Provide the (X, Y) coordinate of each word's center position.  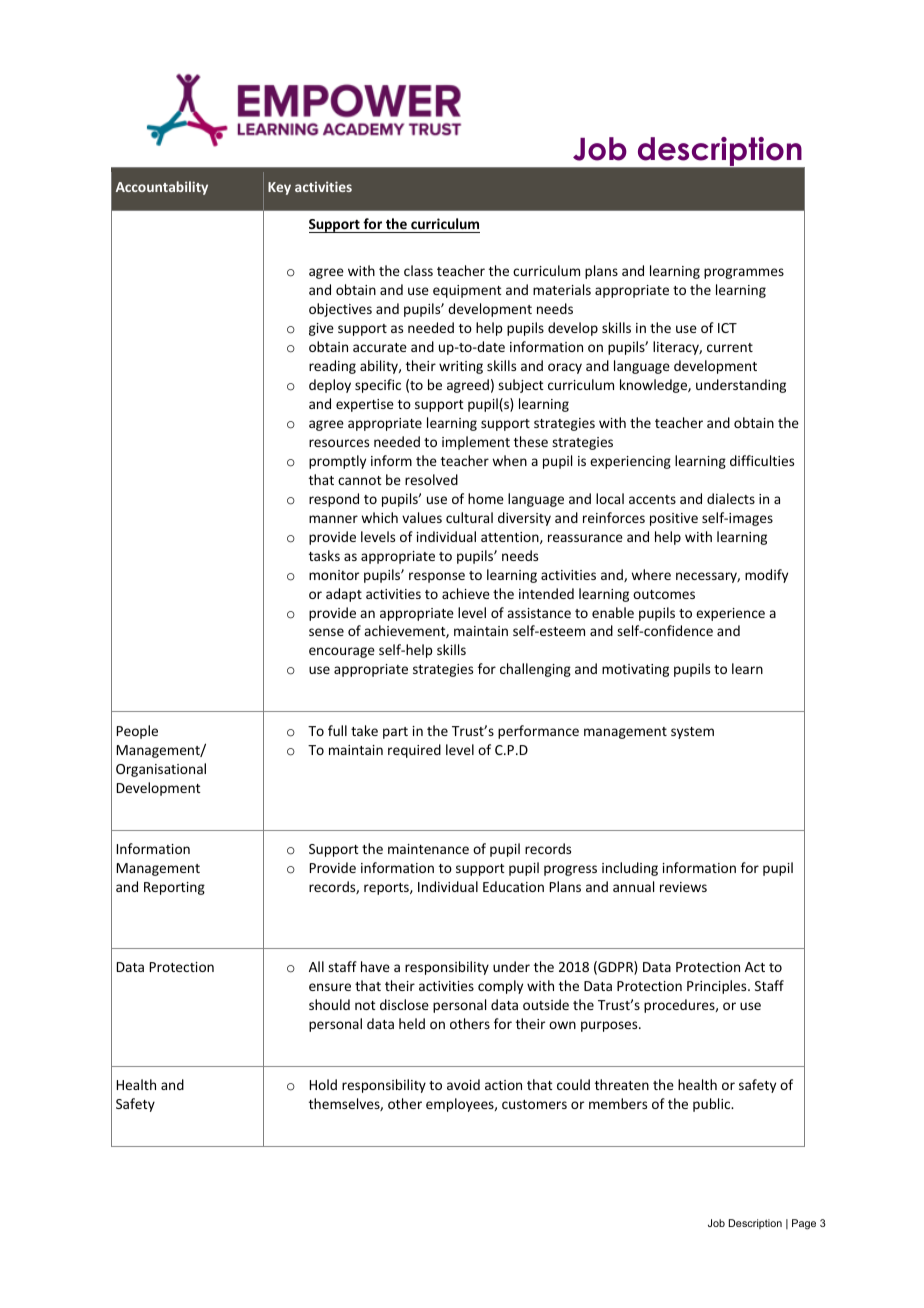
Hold (323, 1084)
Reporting (174, 888)
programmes (744, 273)
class (418, 270)
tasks (324, 555)
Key (279, 188)
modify (766, 576)
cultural (469, 517)
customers (534, 1104)
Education (513, 886)
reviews (683, 887)
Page (804, 1224)
